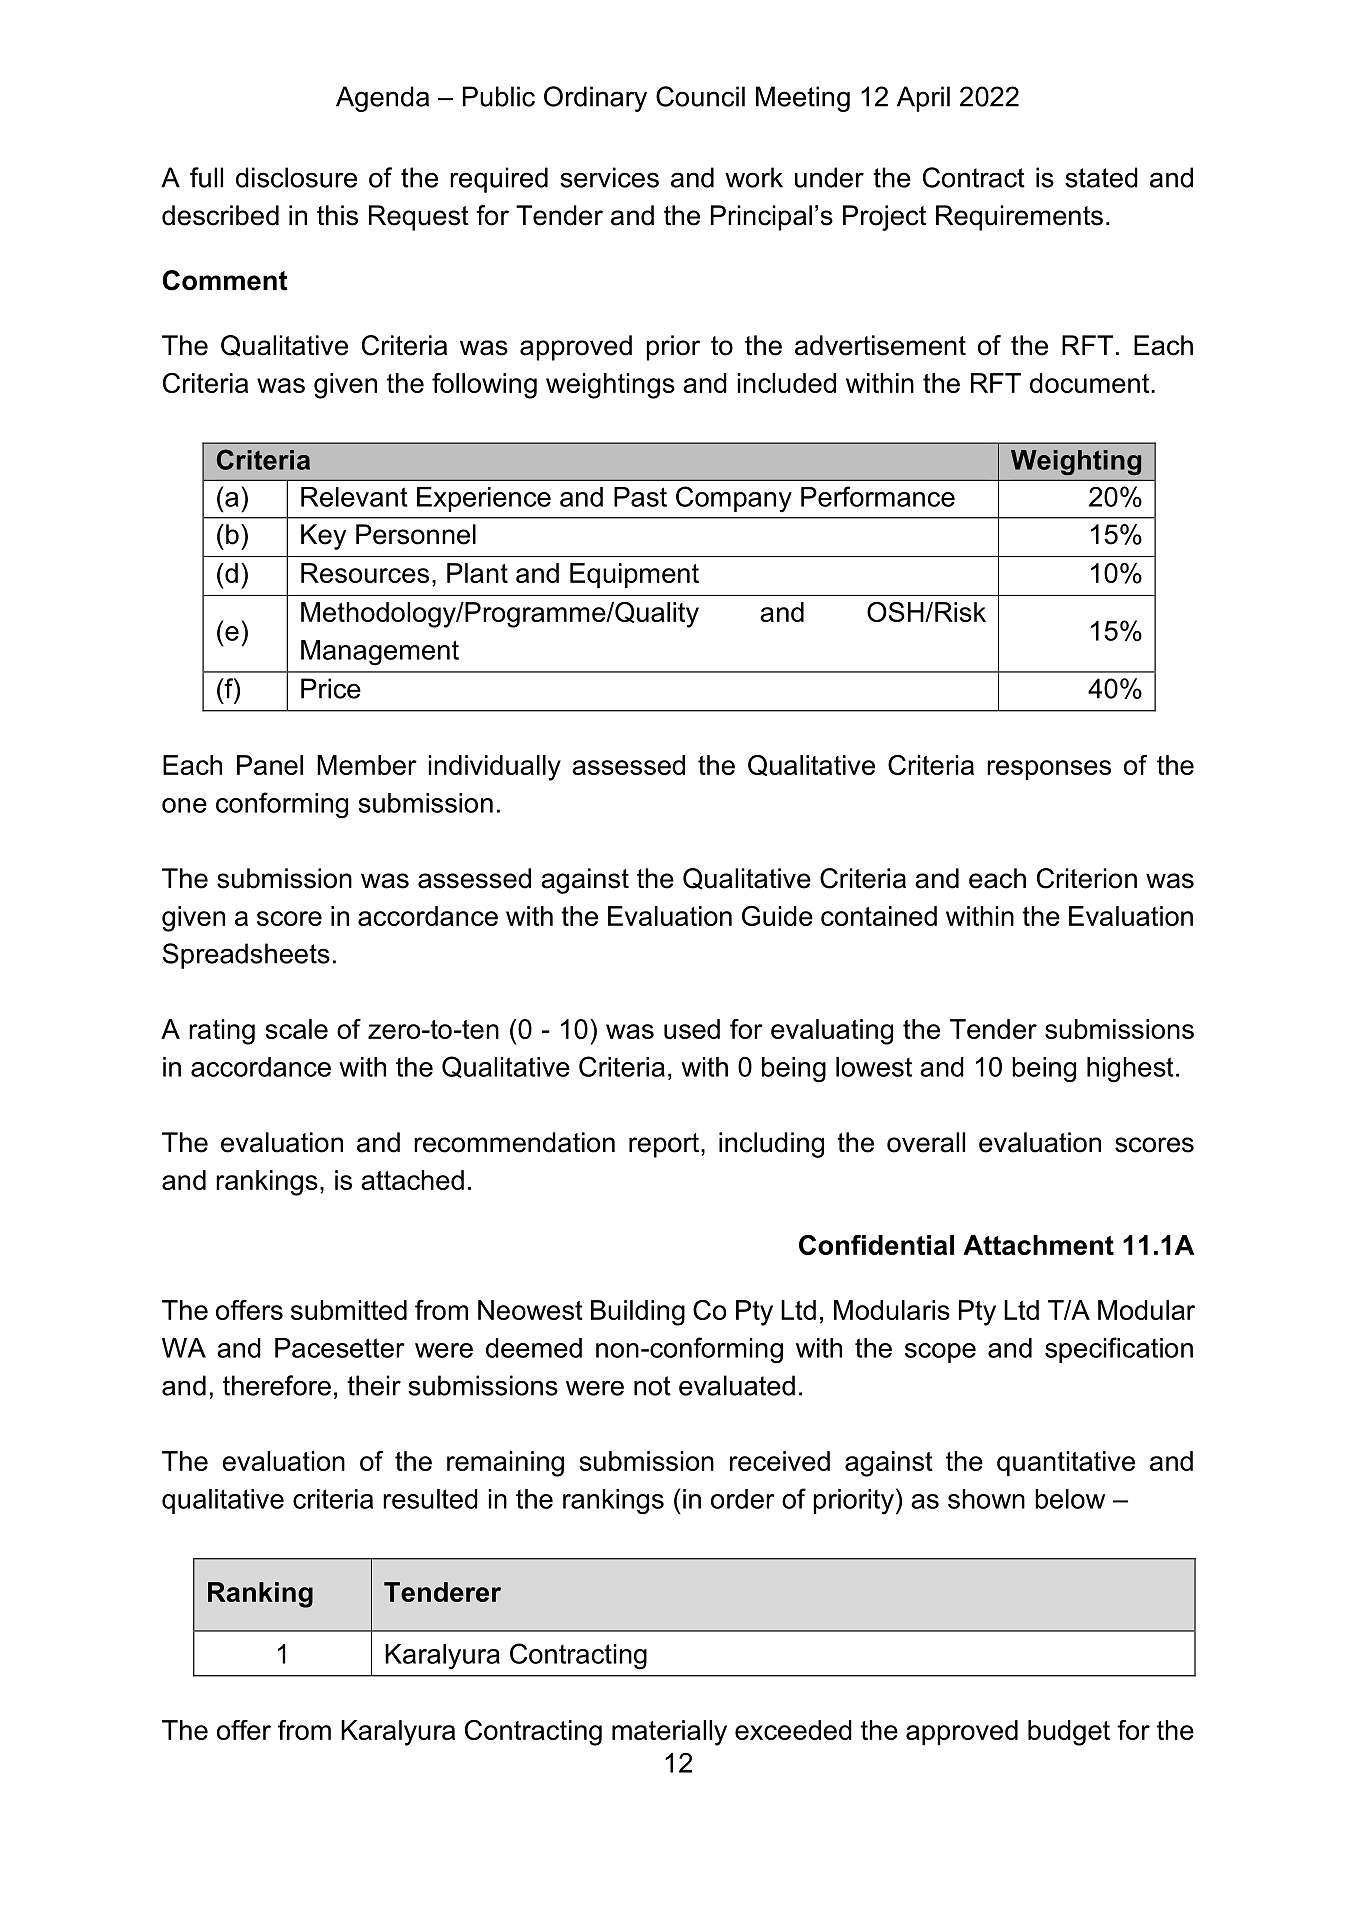 The width and height of the document is (1356, 1918). Describe the element at coordinates (296, 177) in the document. I see `disclosure` at that location.
